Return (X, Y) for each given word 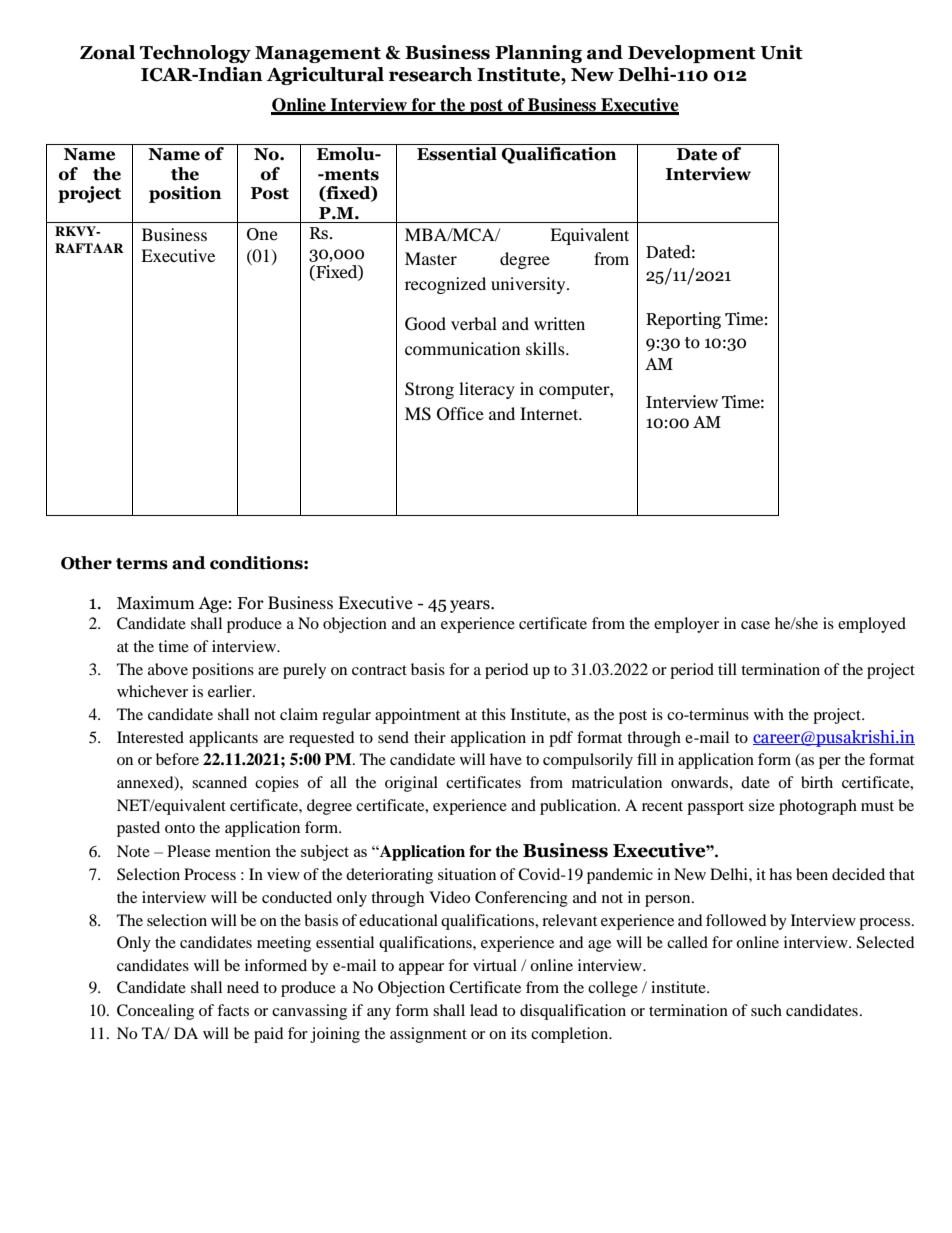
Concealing (155, 1012)
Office (460, 414)
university (529, 285)
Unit (782, 52)
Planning (538, 54)
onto (180, 828)
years (471, 606)
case (755, 625)
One (262, 234)
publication (579, 807)
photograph (818, 807)
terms (142, 564)
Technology (195, 54)
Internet (550, 413)
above (168, 669)
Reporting (683, 320)
